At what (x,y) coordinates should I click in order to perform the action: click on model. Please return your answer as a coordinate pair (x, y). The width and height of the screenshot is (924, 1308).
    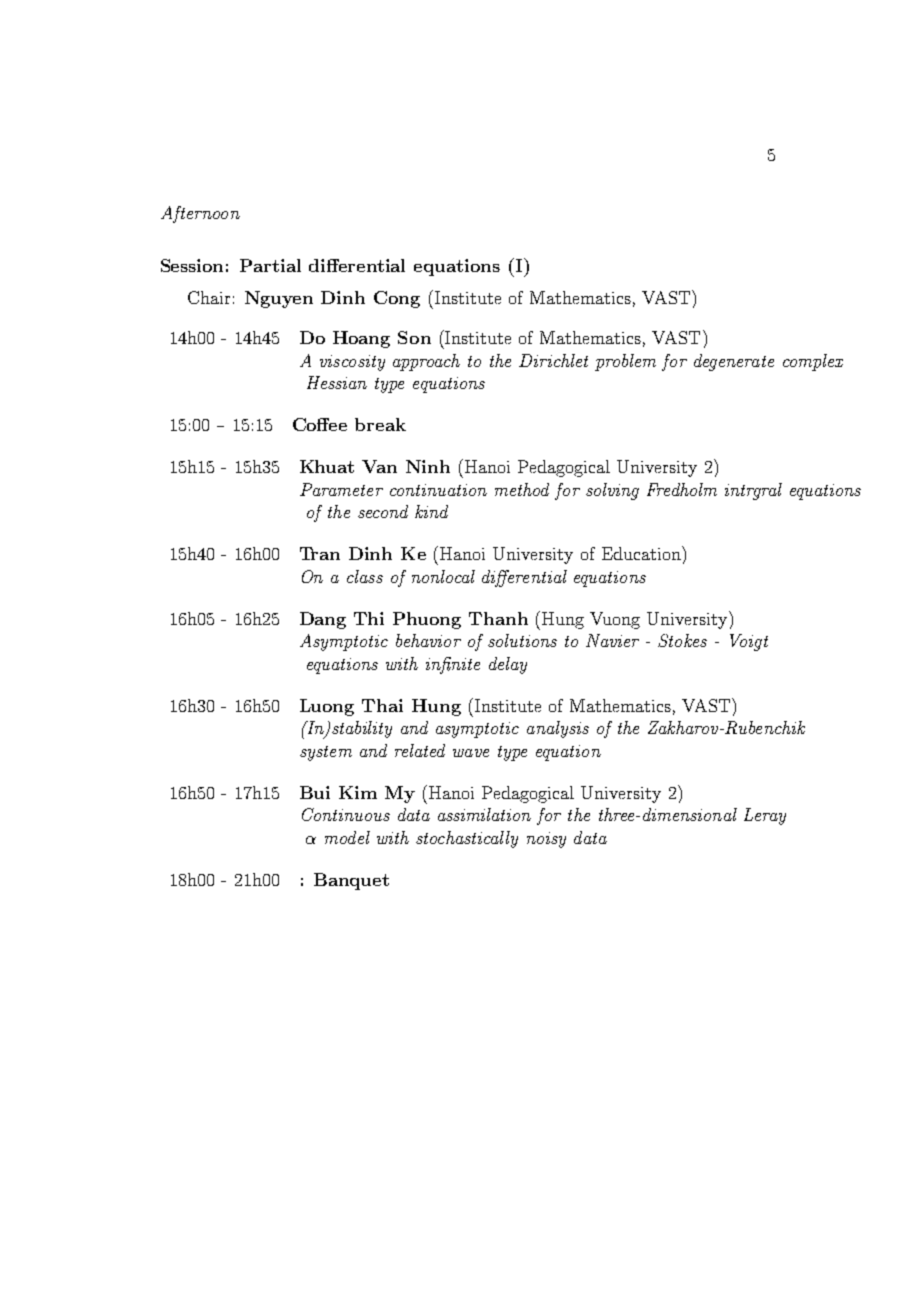
    Looking at the image, I should click on (347, 837).
